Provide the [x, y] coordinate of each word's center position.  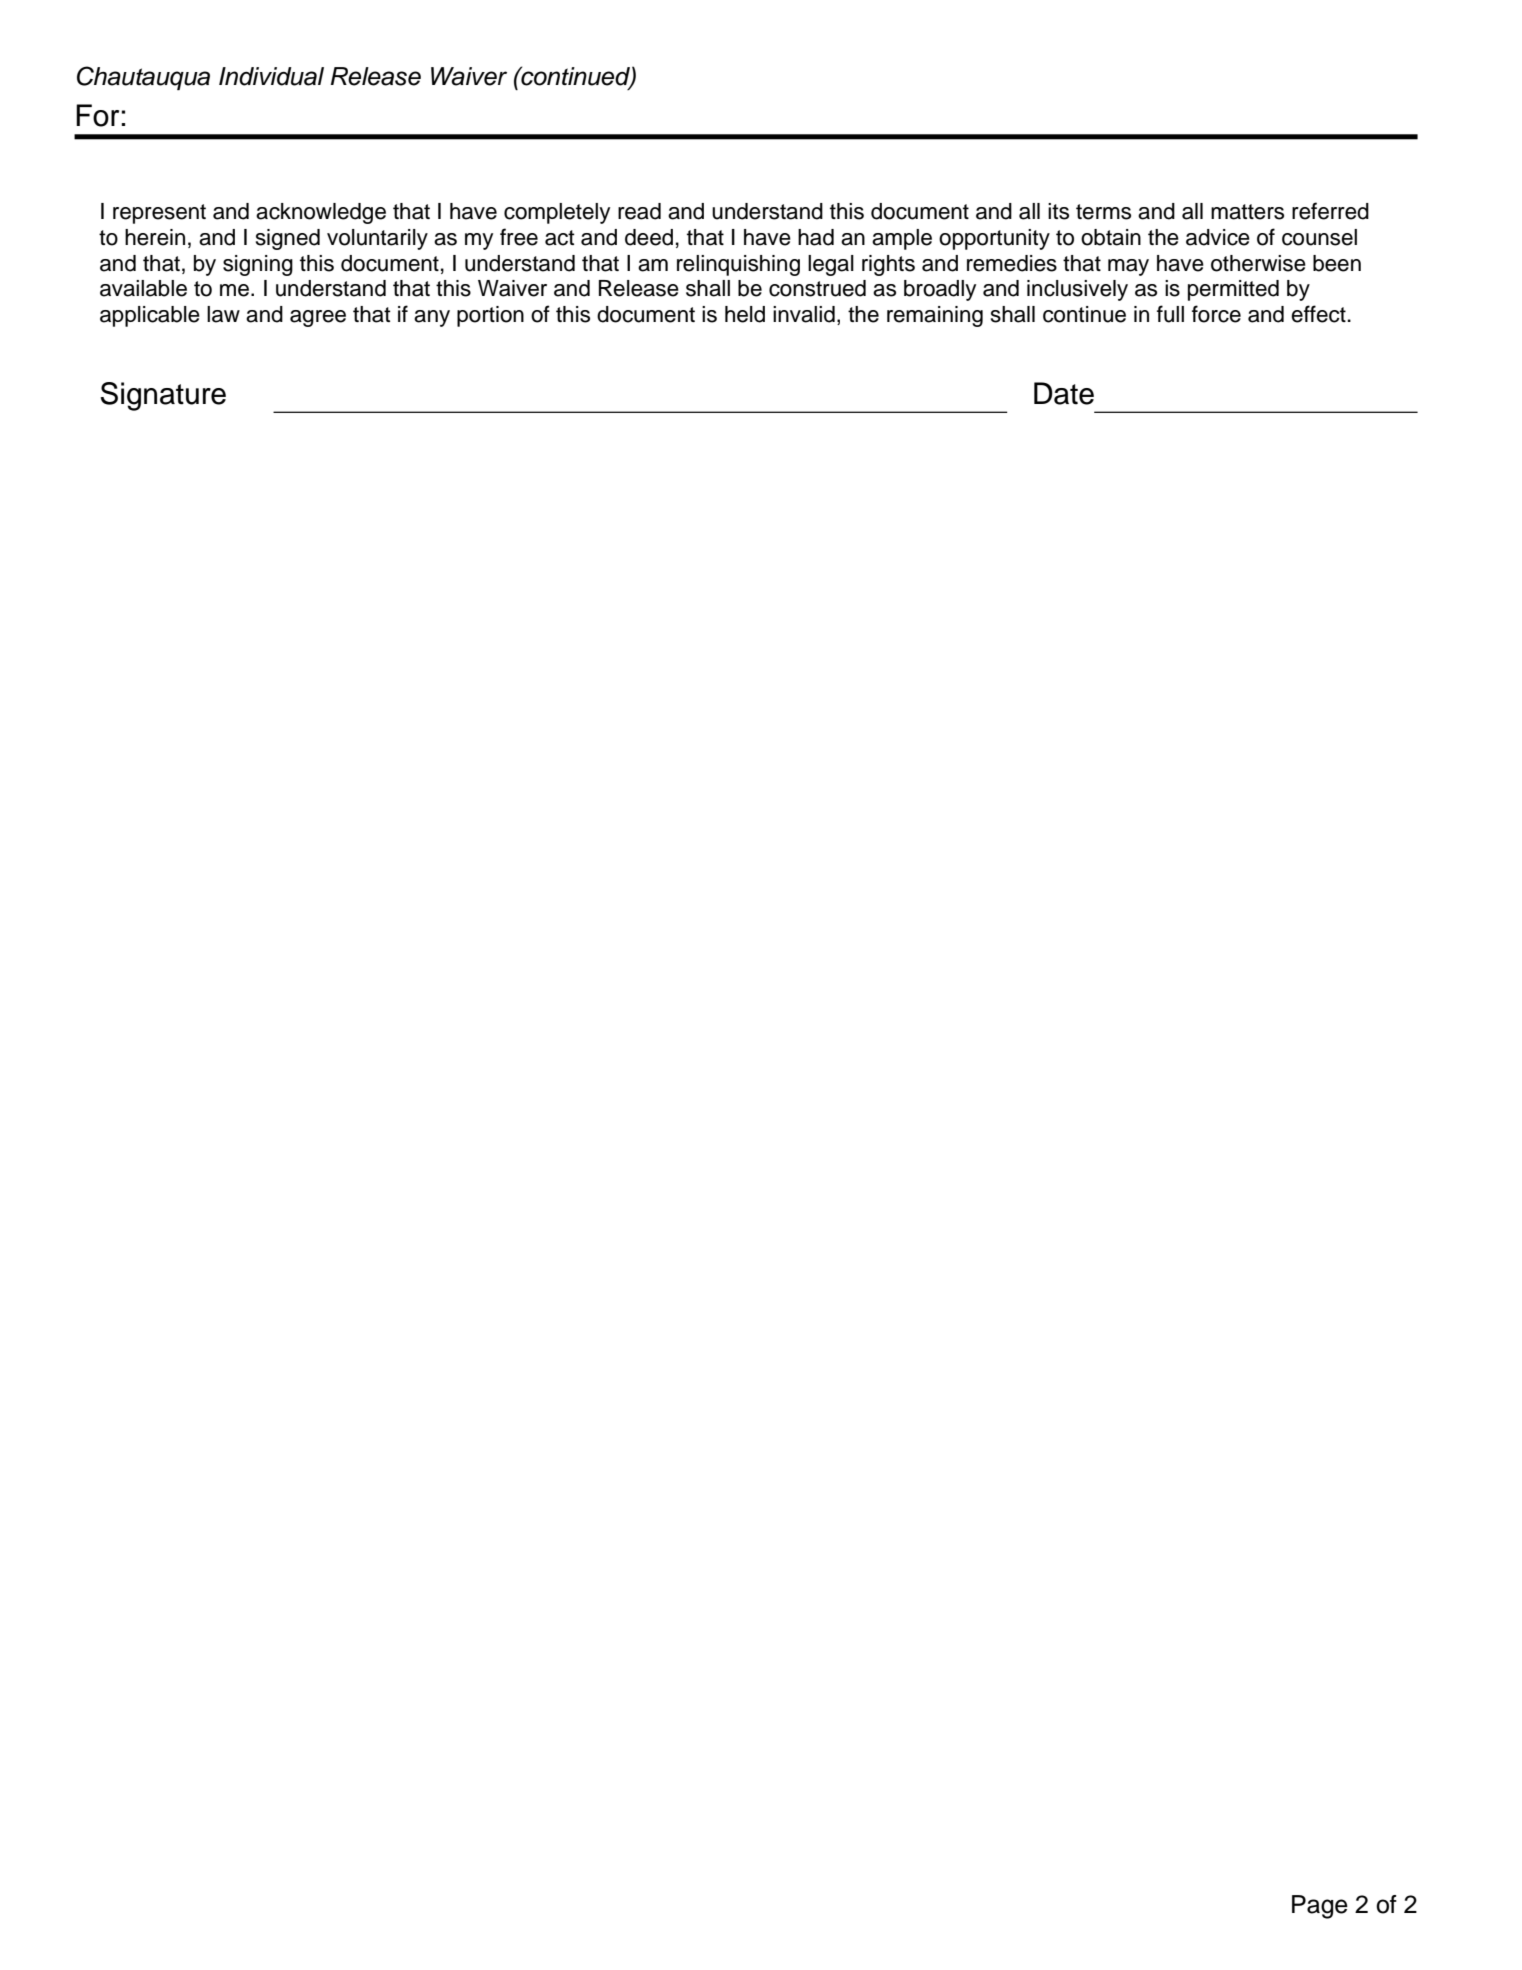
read [639, 211]
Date [1064, 393]
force [1216, 314]
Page [1320, 1907]
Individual [271, 76]
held [745, 314]
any [432, 318]
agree [318, 318]
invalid [804, 314]
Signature [163, 396]
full [1170, 314]
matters [1247, 212]
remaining [935, 316]
